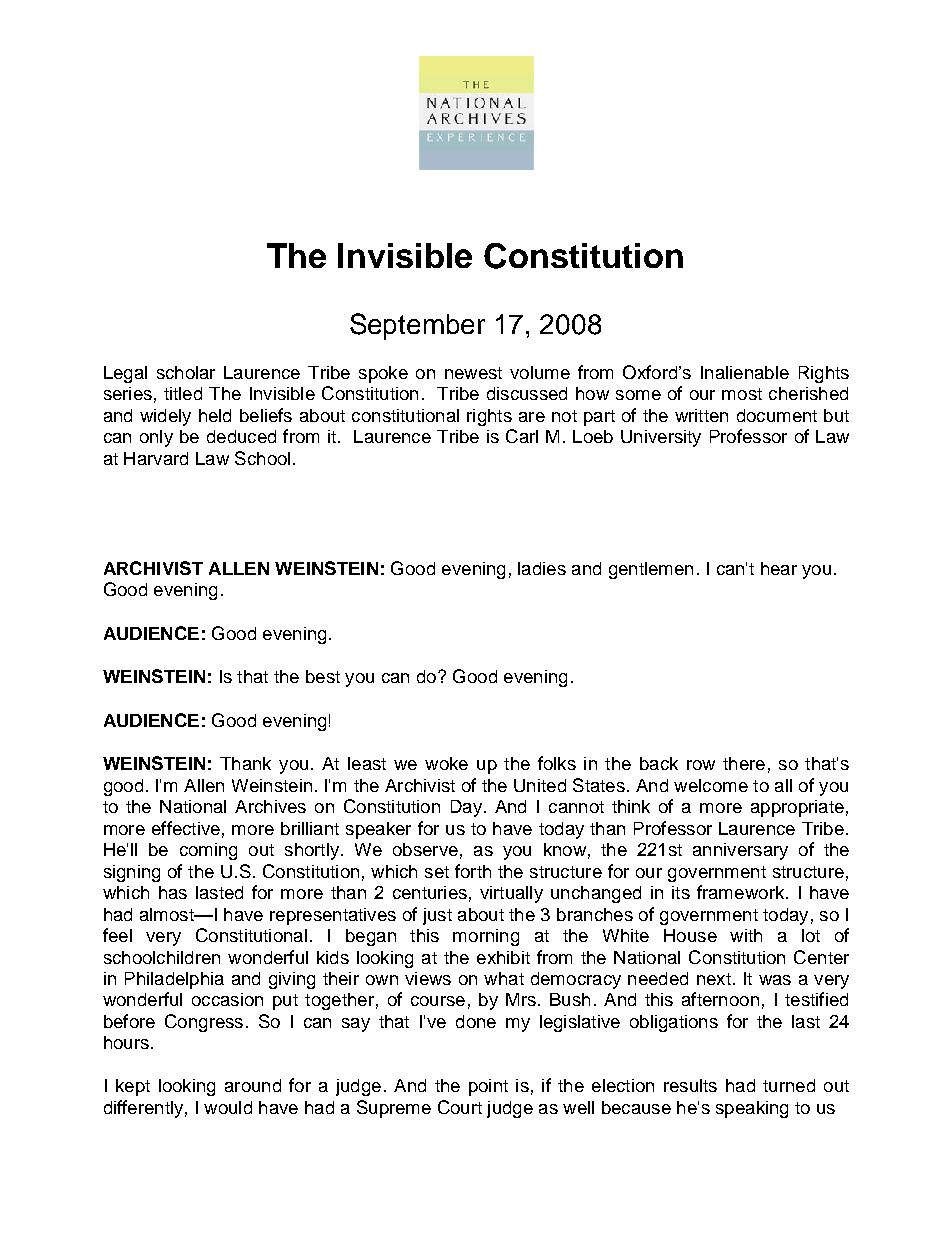  I want to click on anniversary, so click(740, 851).
